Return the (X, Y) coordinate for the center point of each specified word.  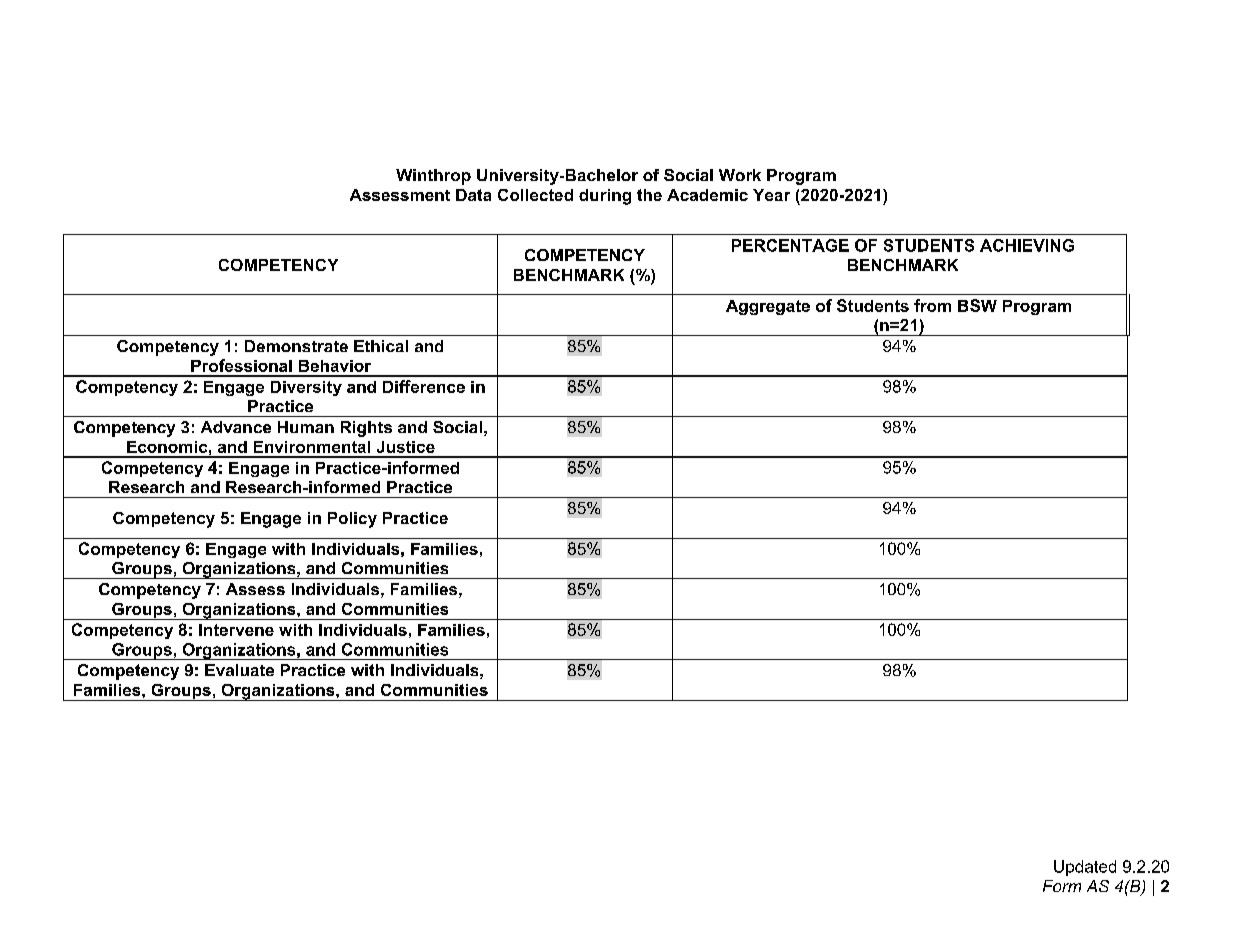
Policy (352, 520)
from (932, 305)
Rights (366, 429)
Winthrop (433, 177)
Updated (1085, 868)
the (649, 195)
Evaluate (239, 670)
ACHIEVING (1027, 245)
